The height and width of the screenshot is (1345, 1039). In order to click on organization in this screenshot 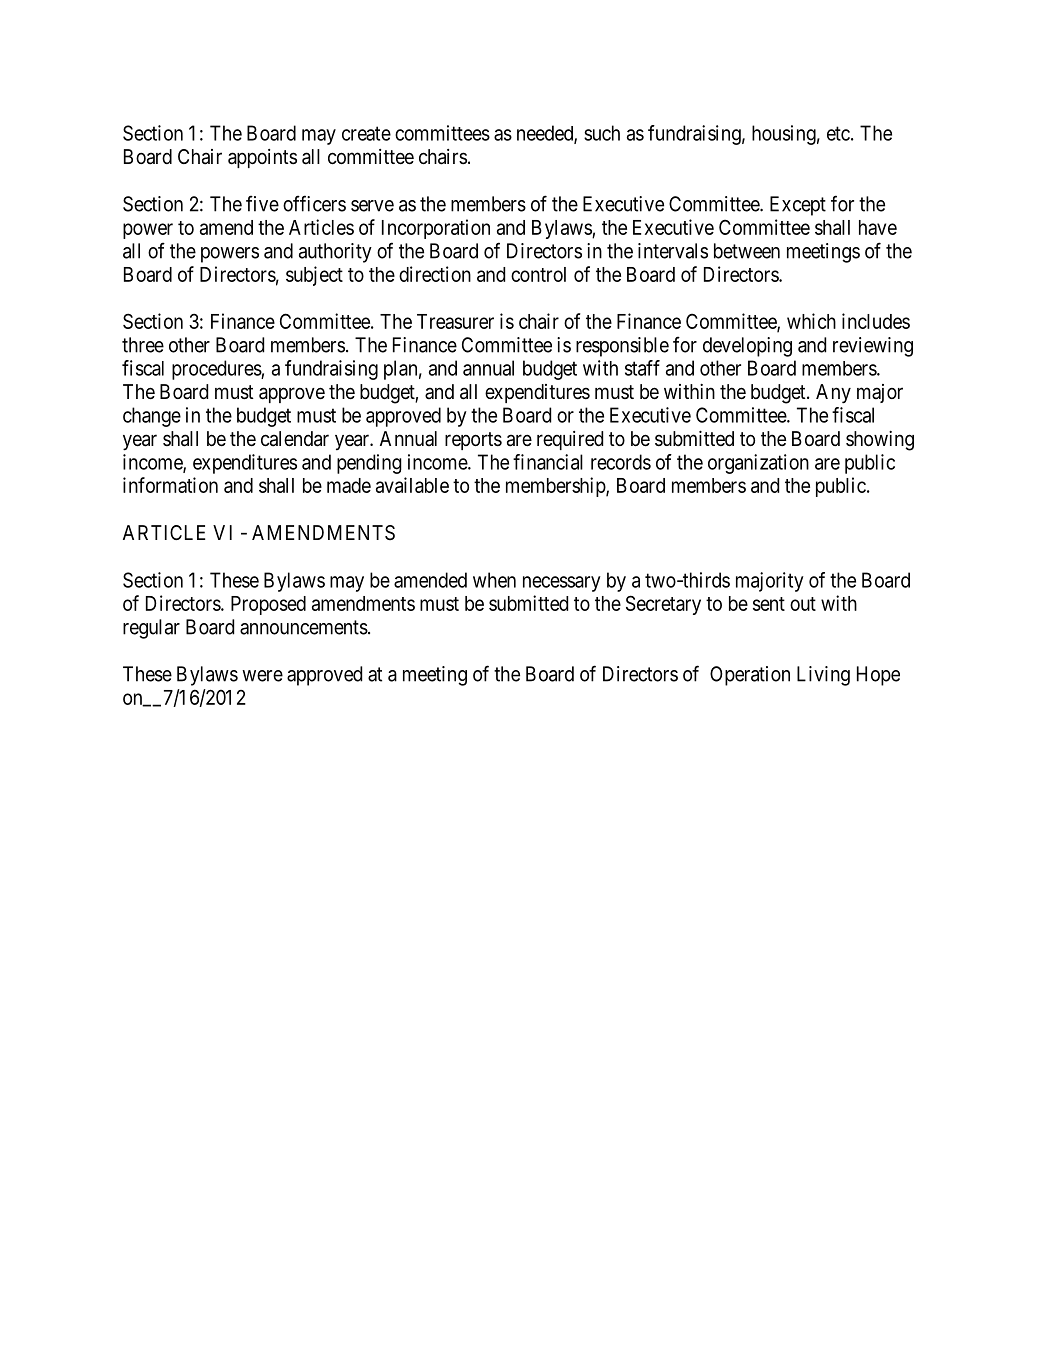, I will do `click(758, 464)`.
